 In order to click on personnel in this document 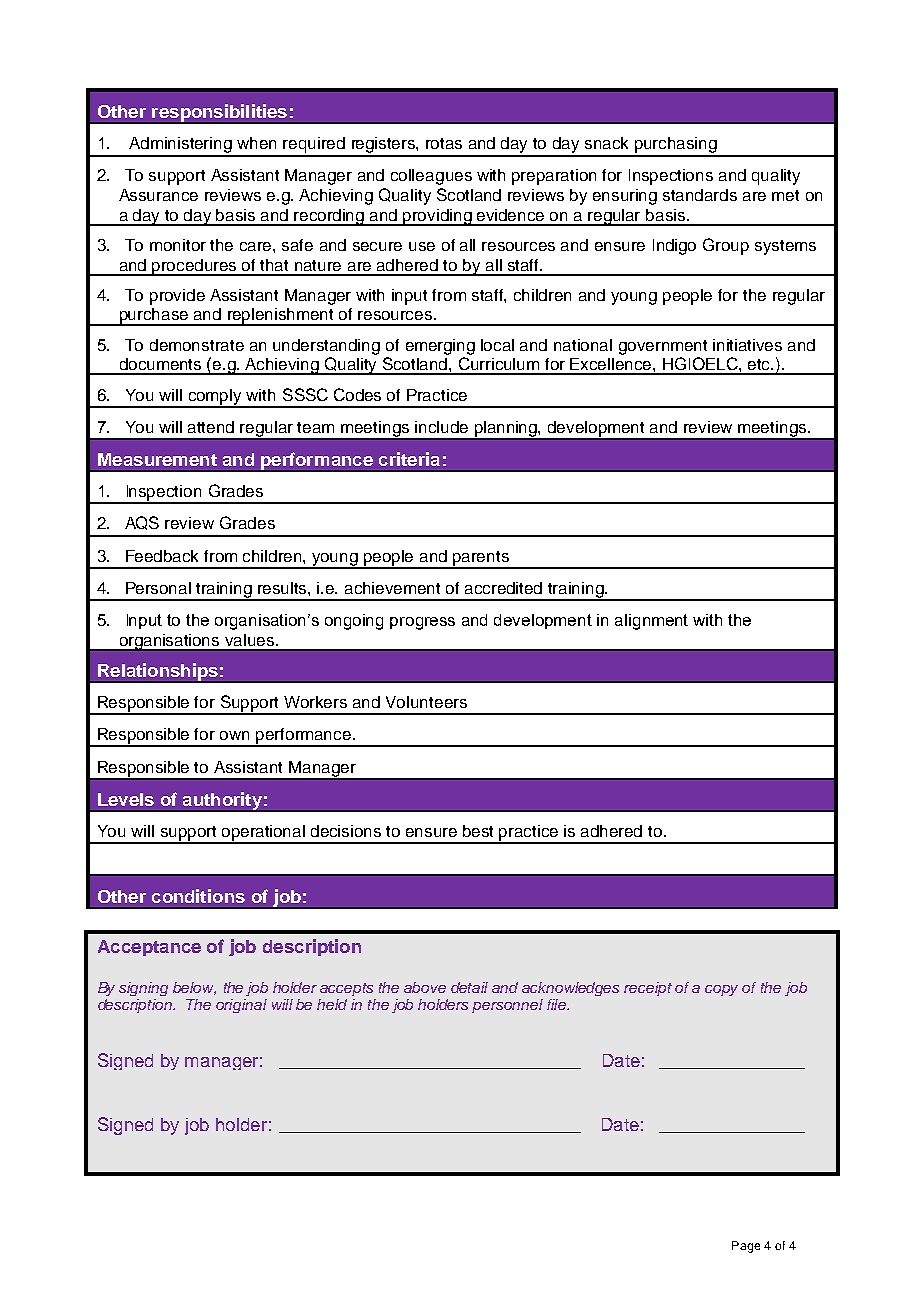, I will do `click(507, 1006)`.
